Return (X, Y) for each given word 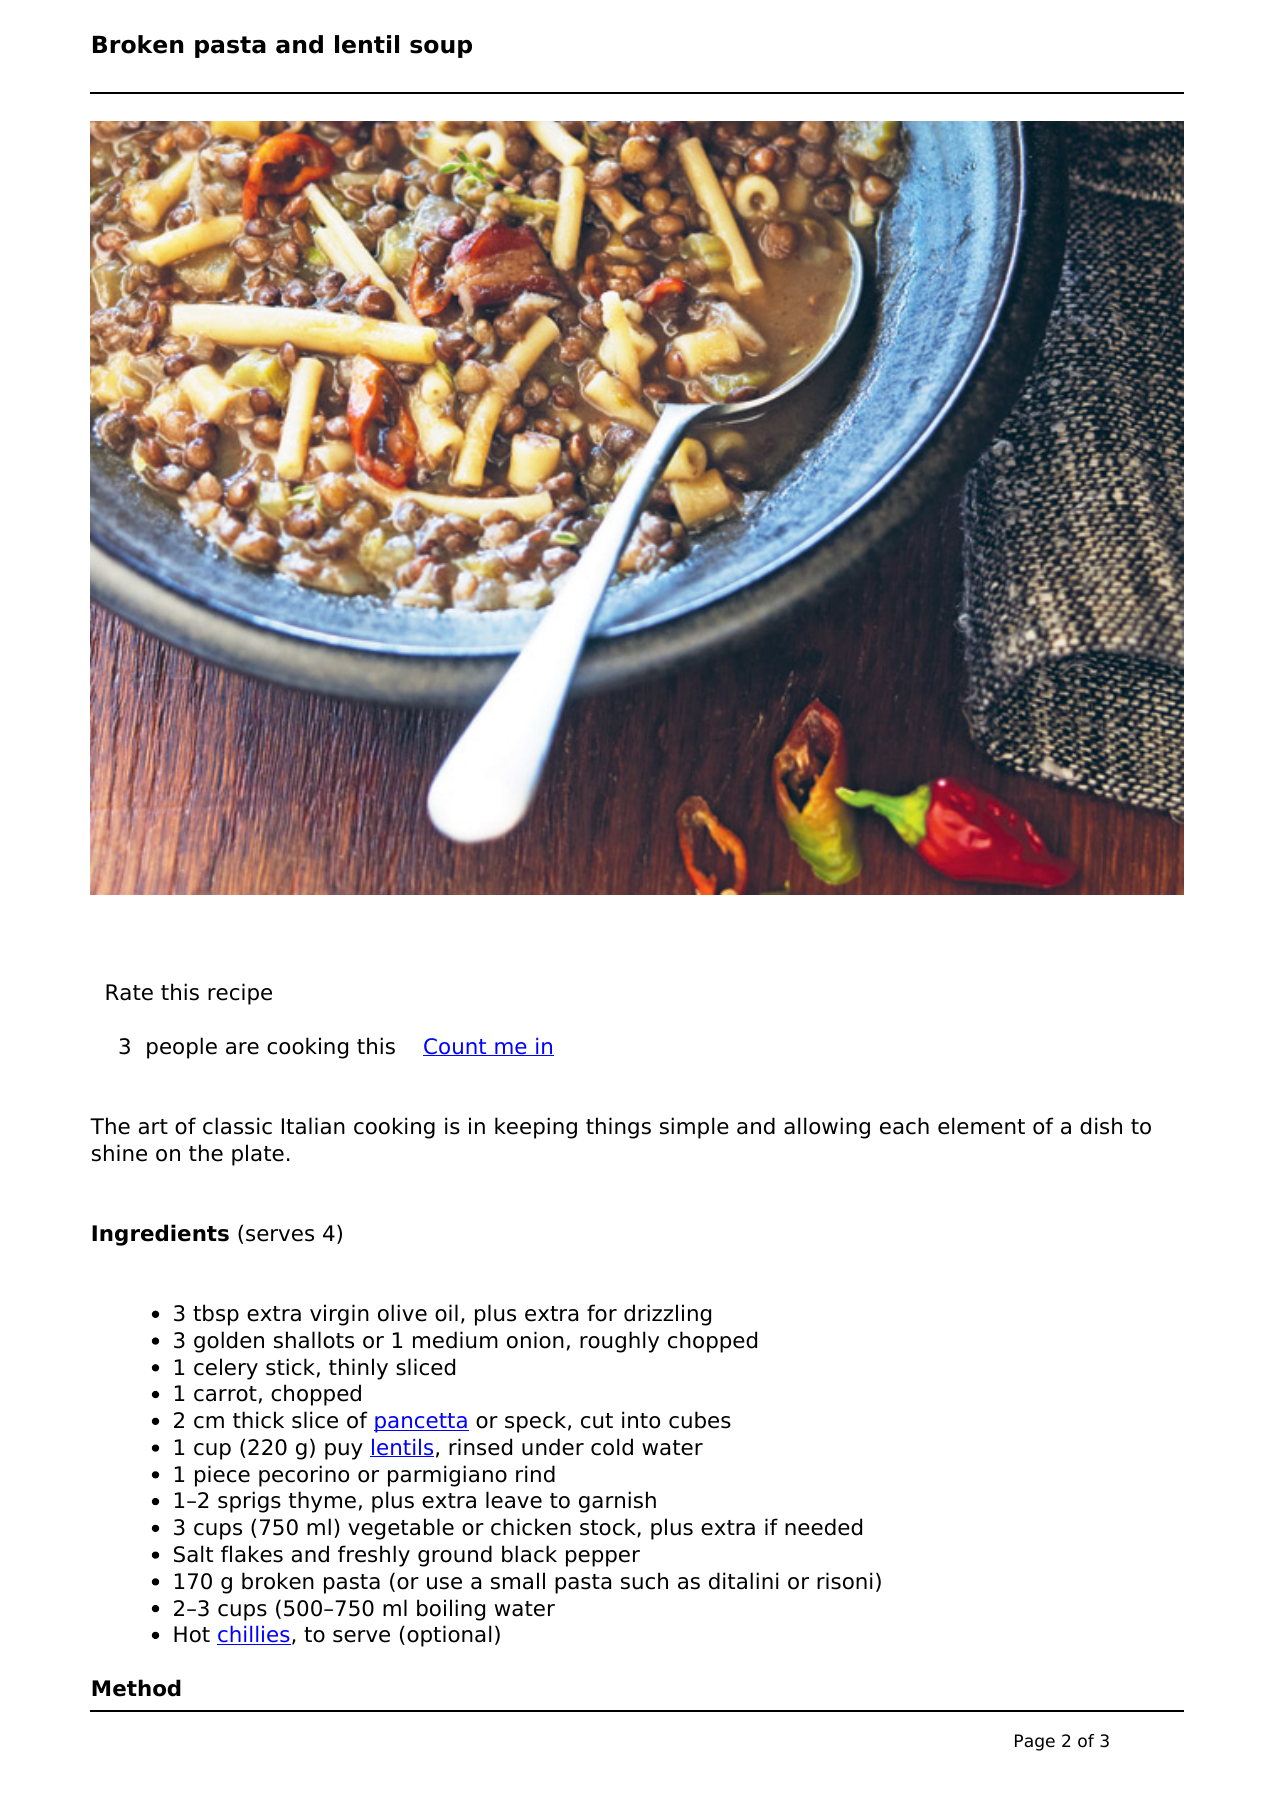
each (904, 1126)
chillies (254, 1635)
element (981, 1126)
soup (441, 49)
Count (456, 1047)
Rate (129, 992)
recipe (240, 994)
